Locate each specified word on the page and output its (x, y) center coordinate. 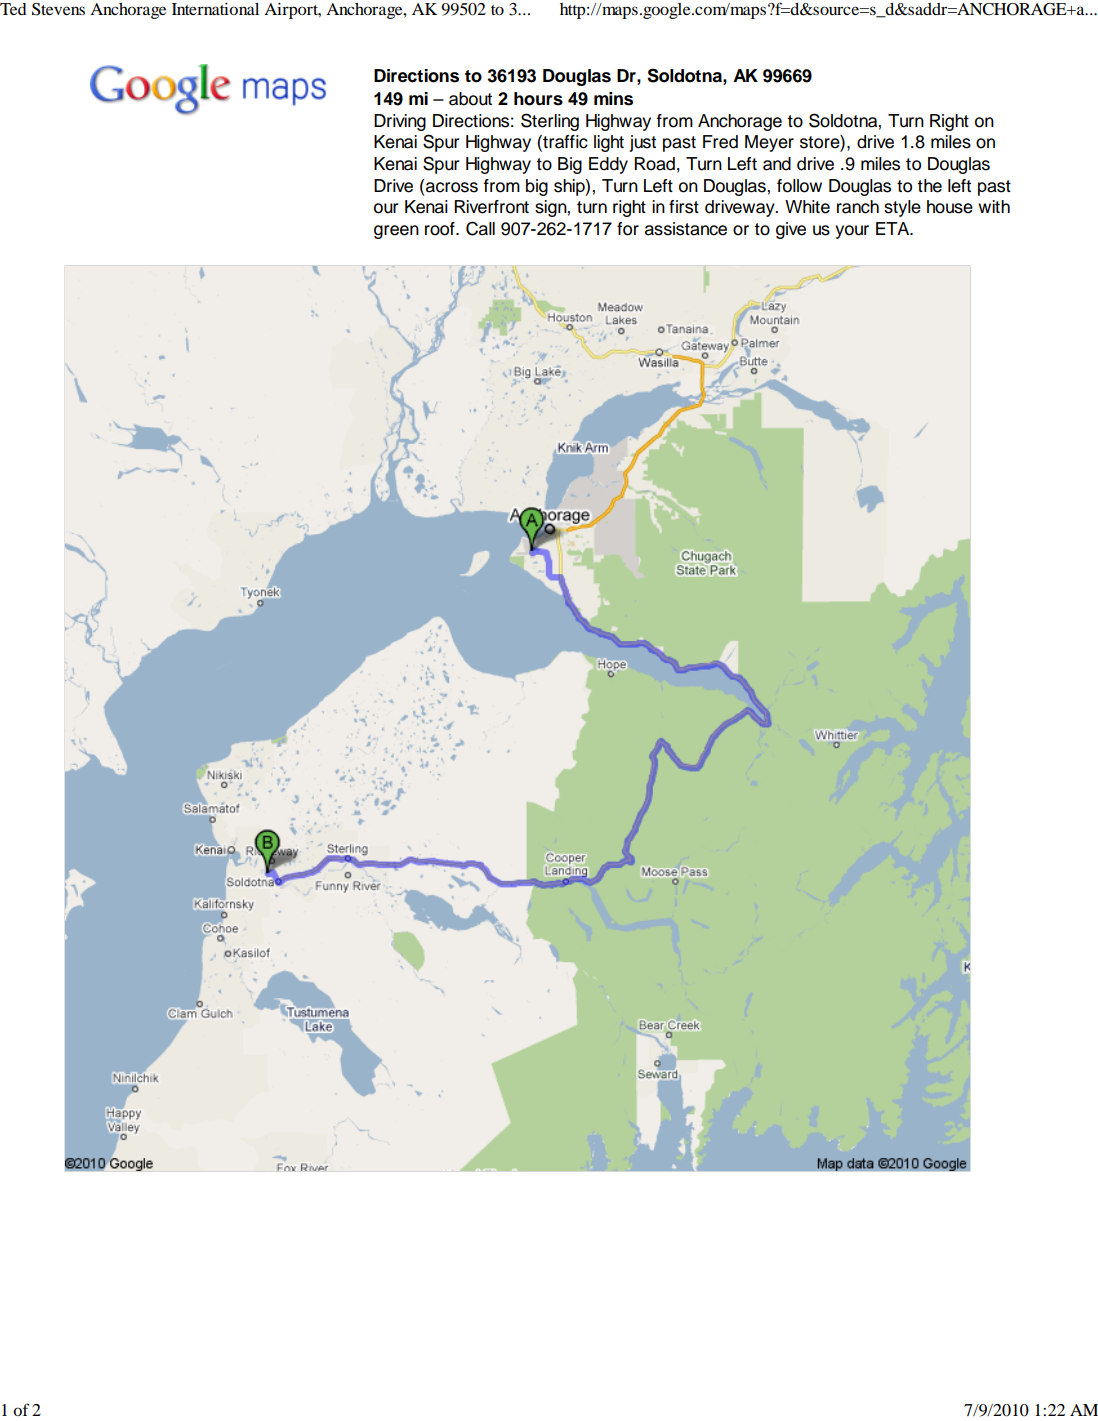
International (215, 9)
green (396, 232)
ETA (894, 228)
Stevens (58, 9)
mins (613, 99)
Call (480, 228)
